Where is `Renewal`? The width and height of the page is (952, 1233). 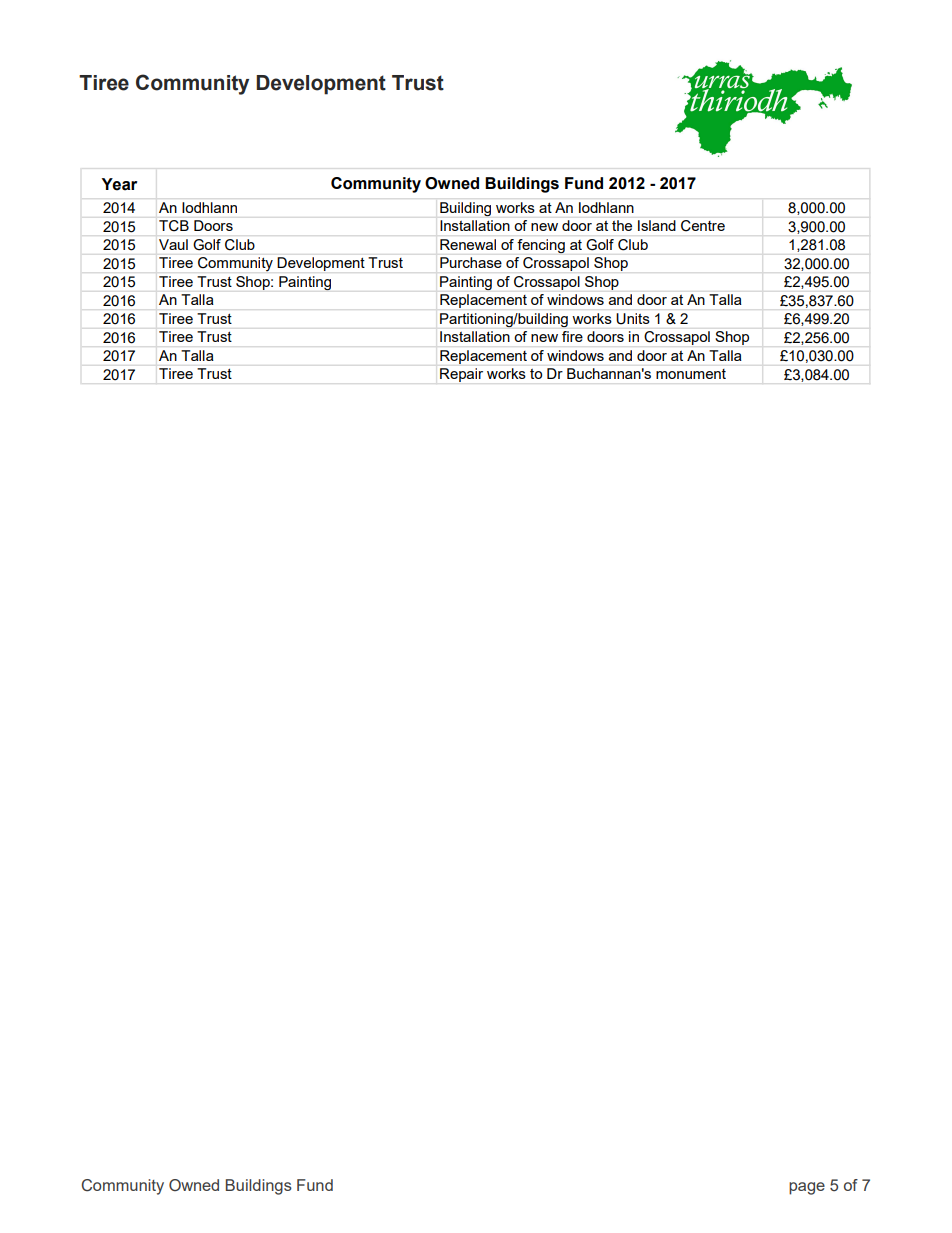 Renewal is located at coordinates (468, 244).
